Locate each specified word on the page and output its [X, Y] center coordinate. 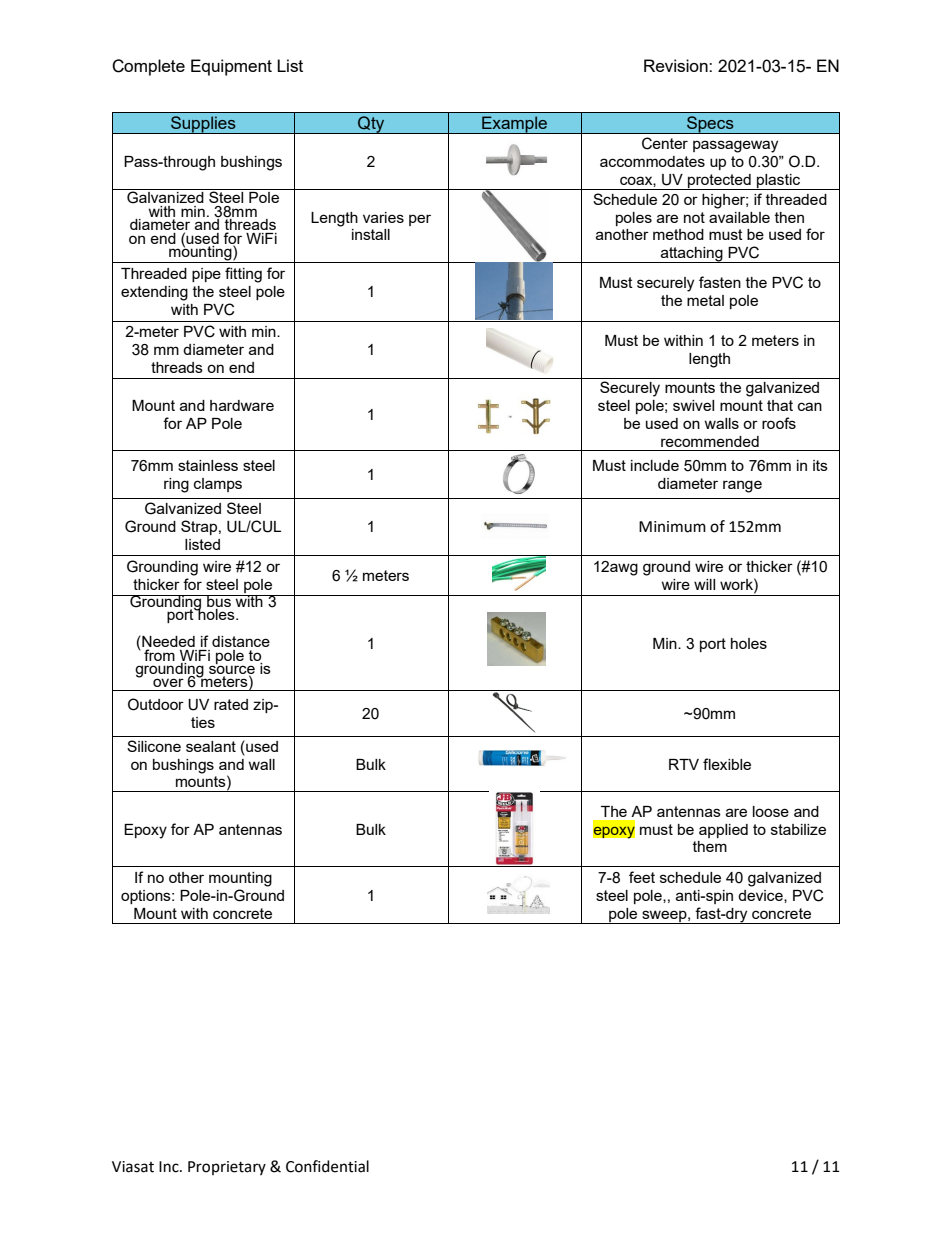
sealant [211, 746]
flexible [727, 764]
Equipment [231, 67]
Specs [710, 125]
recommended [710, 441]
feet [642, 877]
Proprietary [227, 1168]
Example [514, 125]
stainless [208, 465]
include [655, 465]
